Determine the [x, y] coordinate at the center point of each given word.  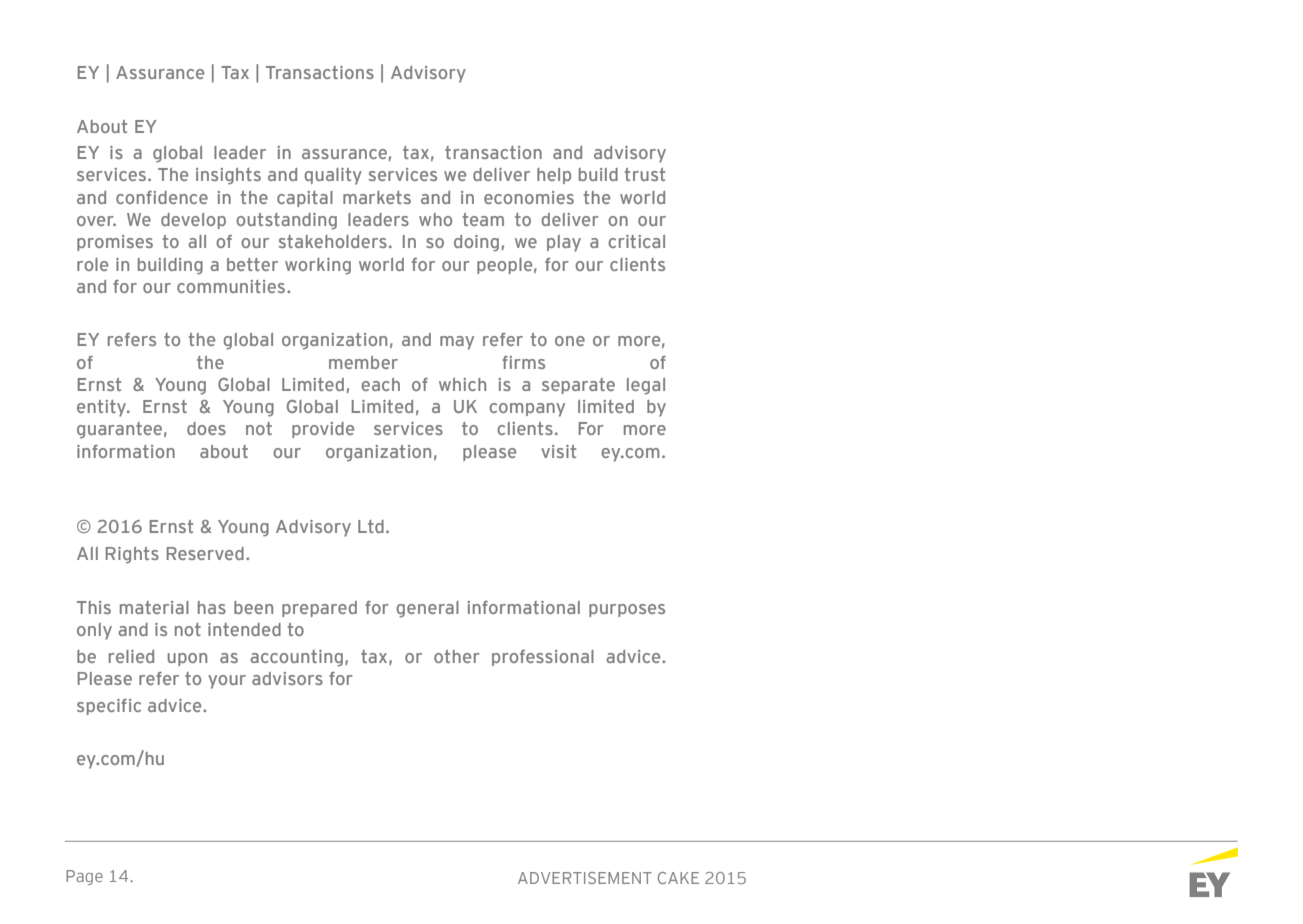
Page [84, 877]
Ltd [371, 526]
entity [103, 408]
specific [109, 707]
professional [543, 658]
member [363, 362]
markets [377, 197]
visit [558, 451]
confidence [162, 197]
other [457, 656]
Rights [132, 555]
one [570, 341]
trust [644, 174]
